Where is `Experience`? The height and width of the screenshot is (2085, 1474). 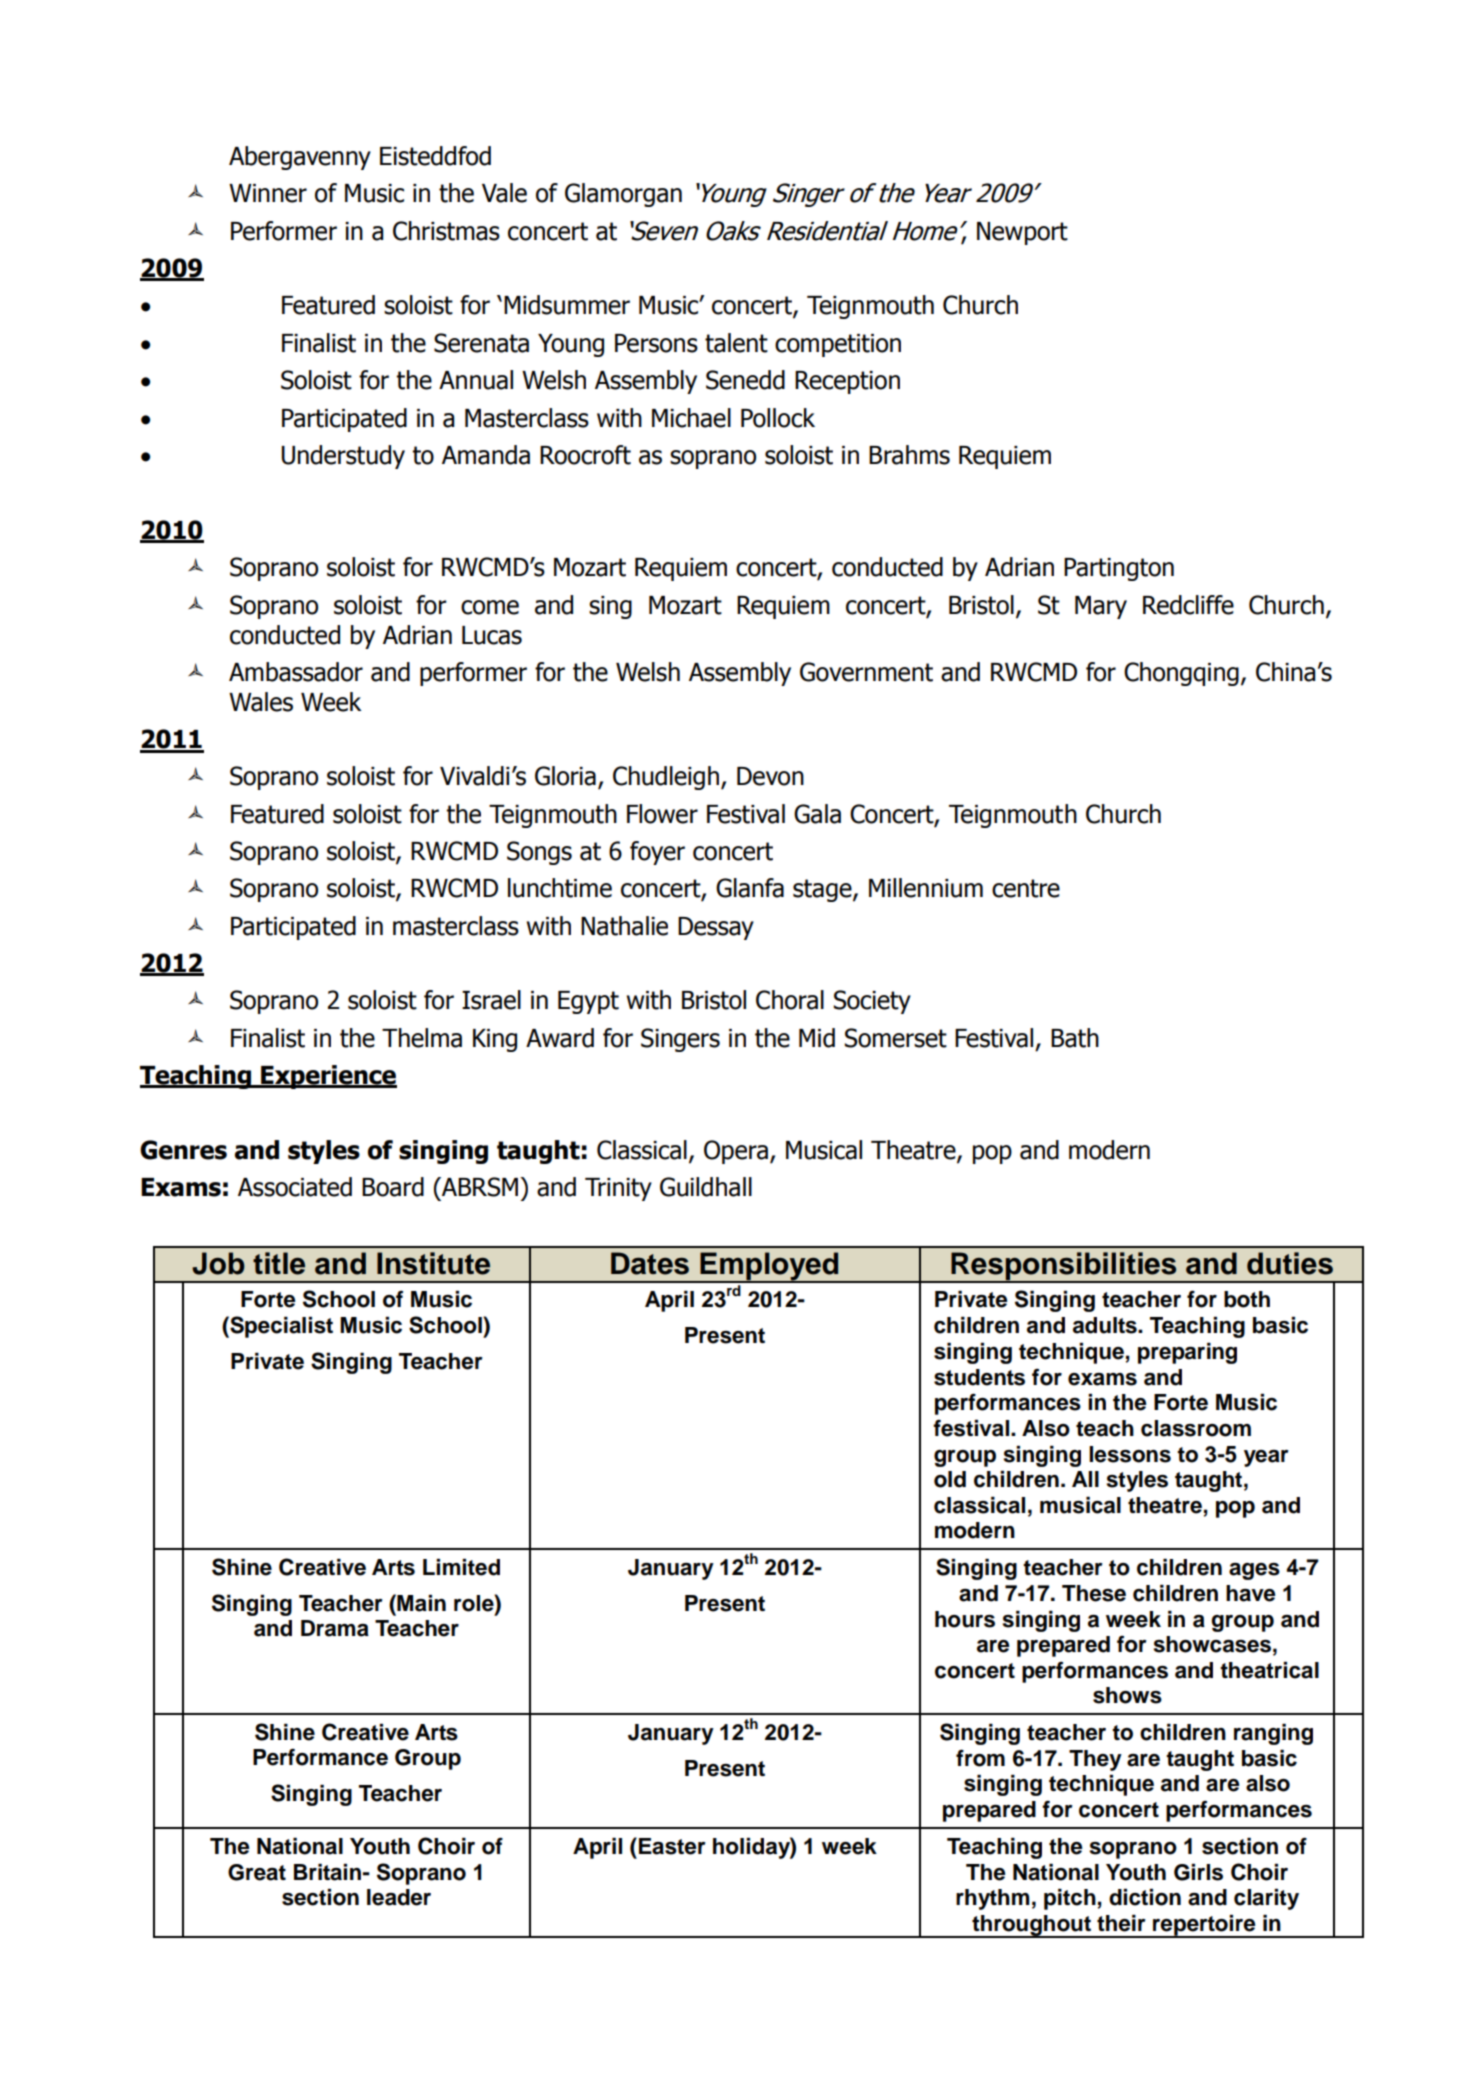 Experience is located at coordinates (328, 1077).
